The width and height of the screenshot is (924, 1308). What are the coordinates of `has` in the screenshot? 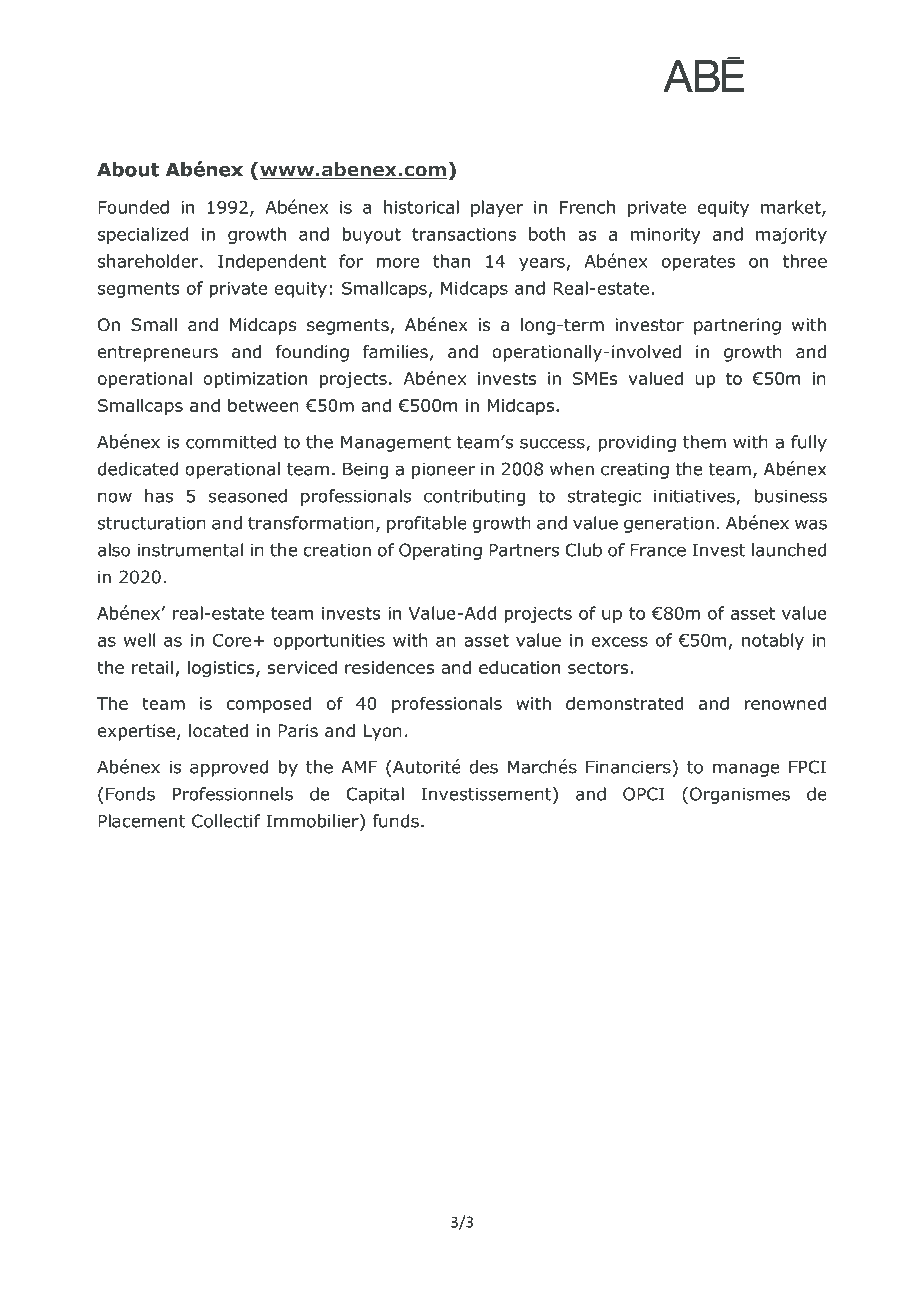 It's located at (159, 496).
